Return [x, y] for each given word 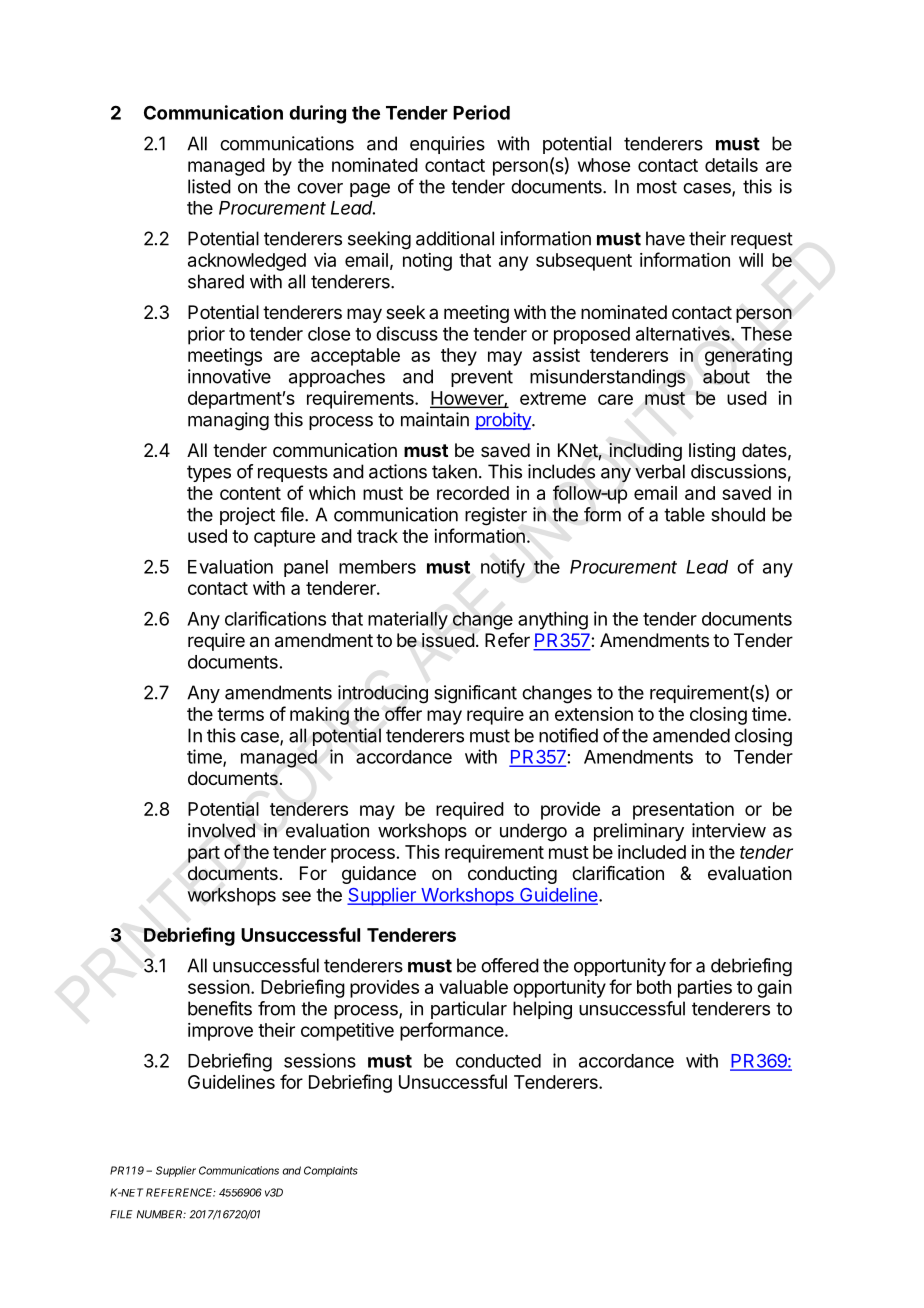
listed [209, 186]
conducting [512, 875]
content [250, 493]
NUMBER [161, 1214]
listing [712, 452]
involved [221, 830]
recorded [473, 493]
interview [729, 830]
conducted [498, 1061]
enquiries [447, 145]
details [731, 165]
